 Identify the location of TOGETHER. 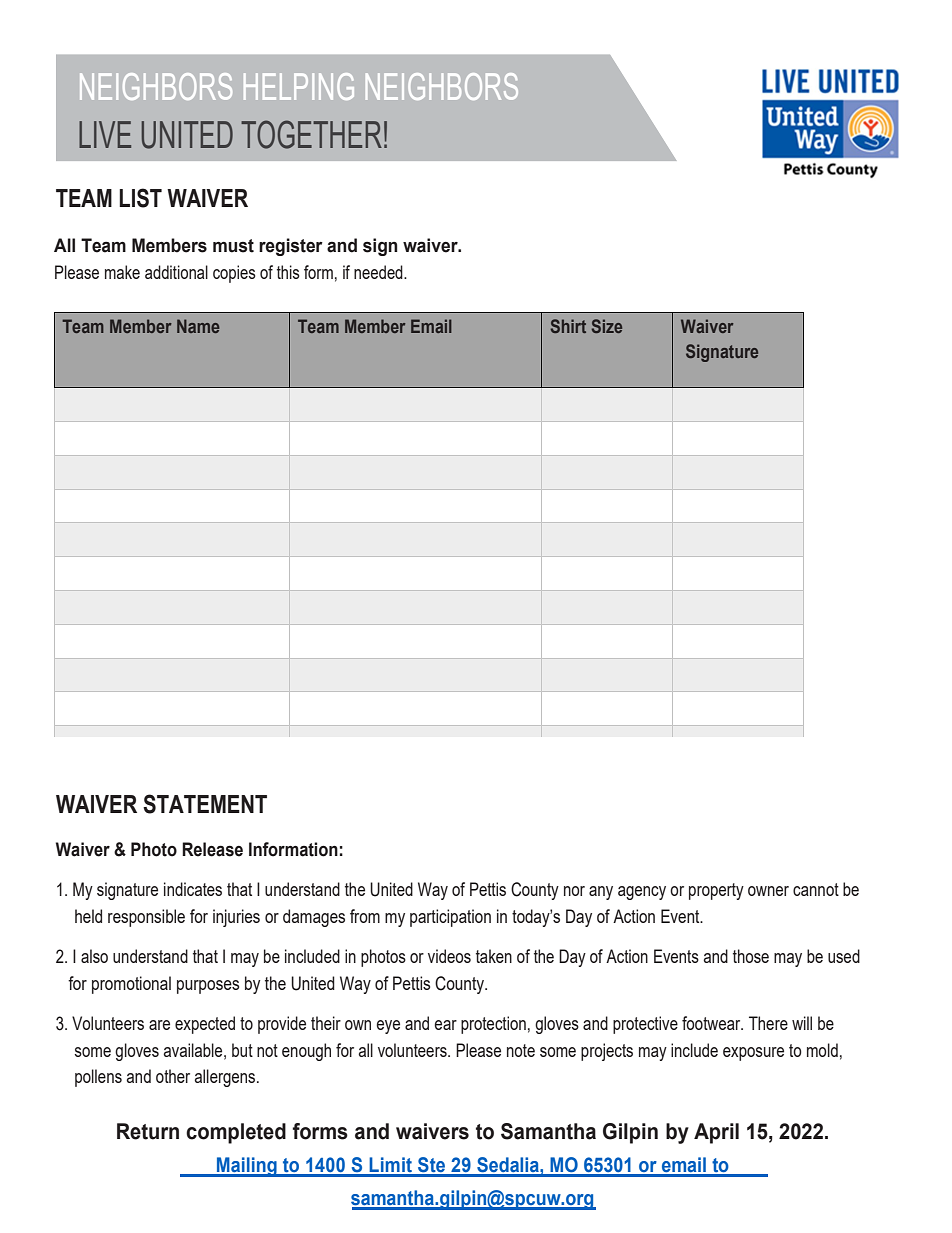
(311, 134).
